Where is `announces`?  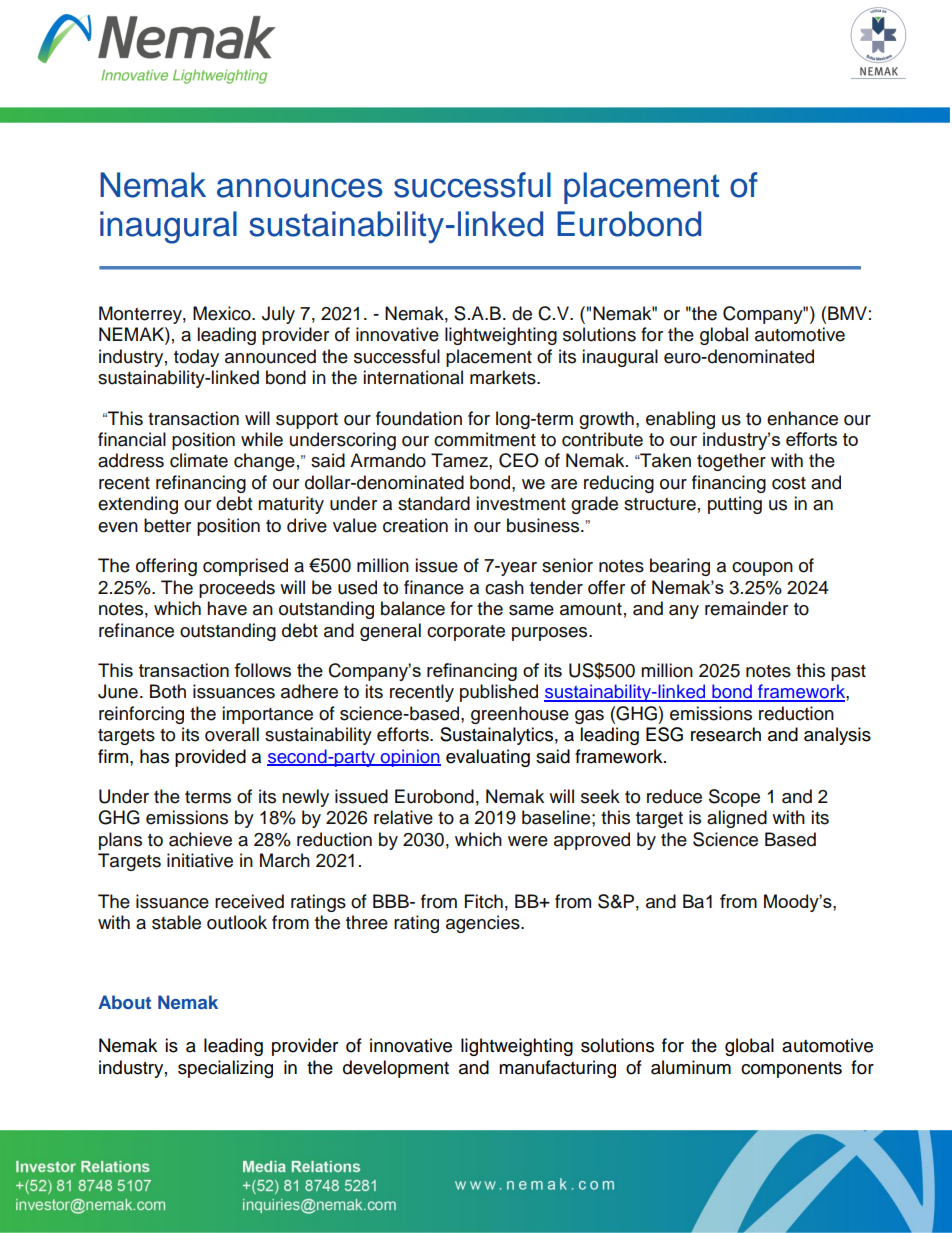 announces is located at coordinates (300, 188).
